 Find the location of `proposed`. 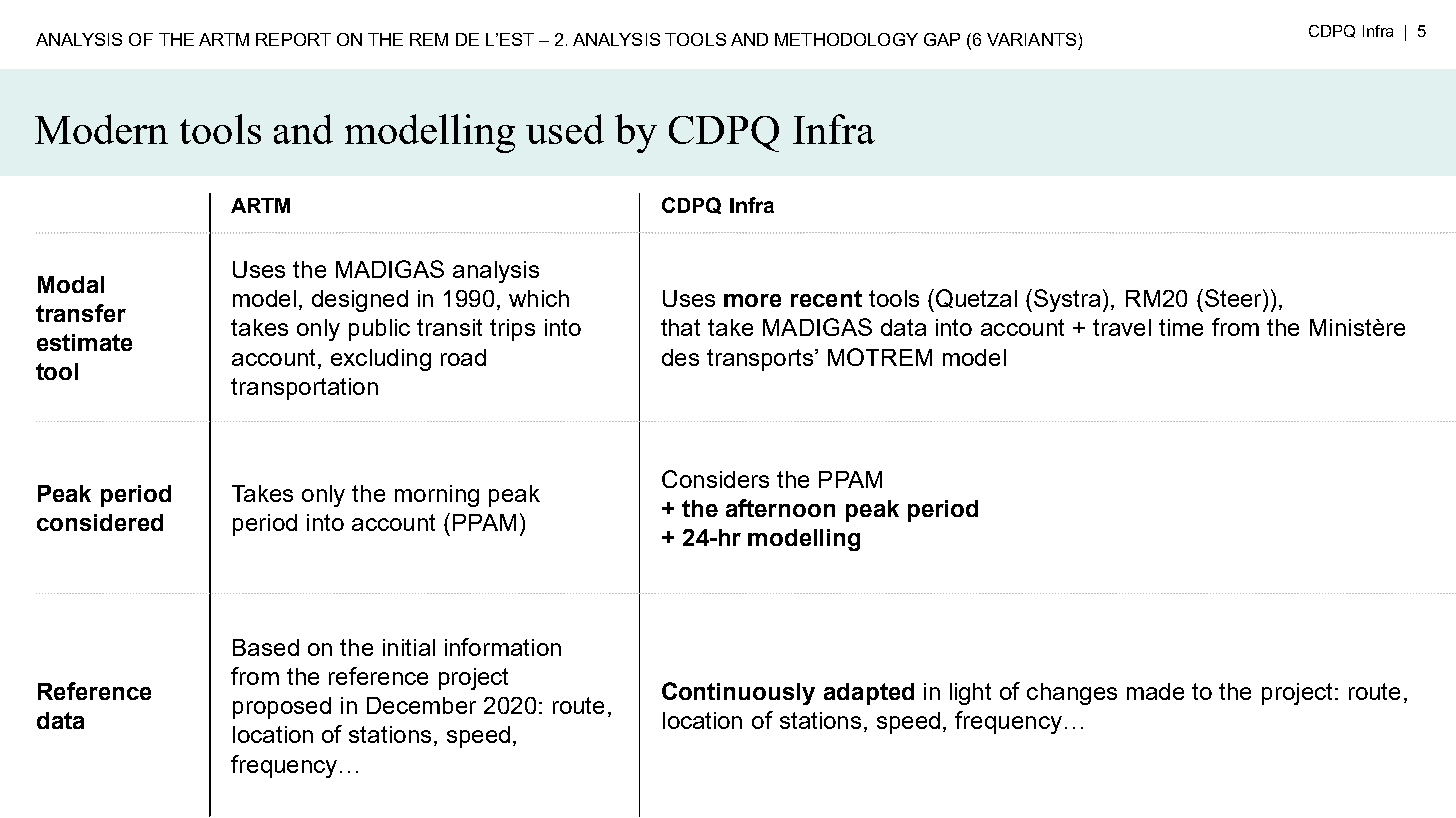

proposed is located at coordinates (282, 708).
